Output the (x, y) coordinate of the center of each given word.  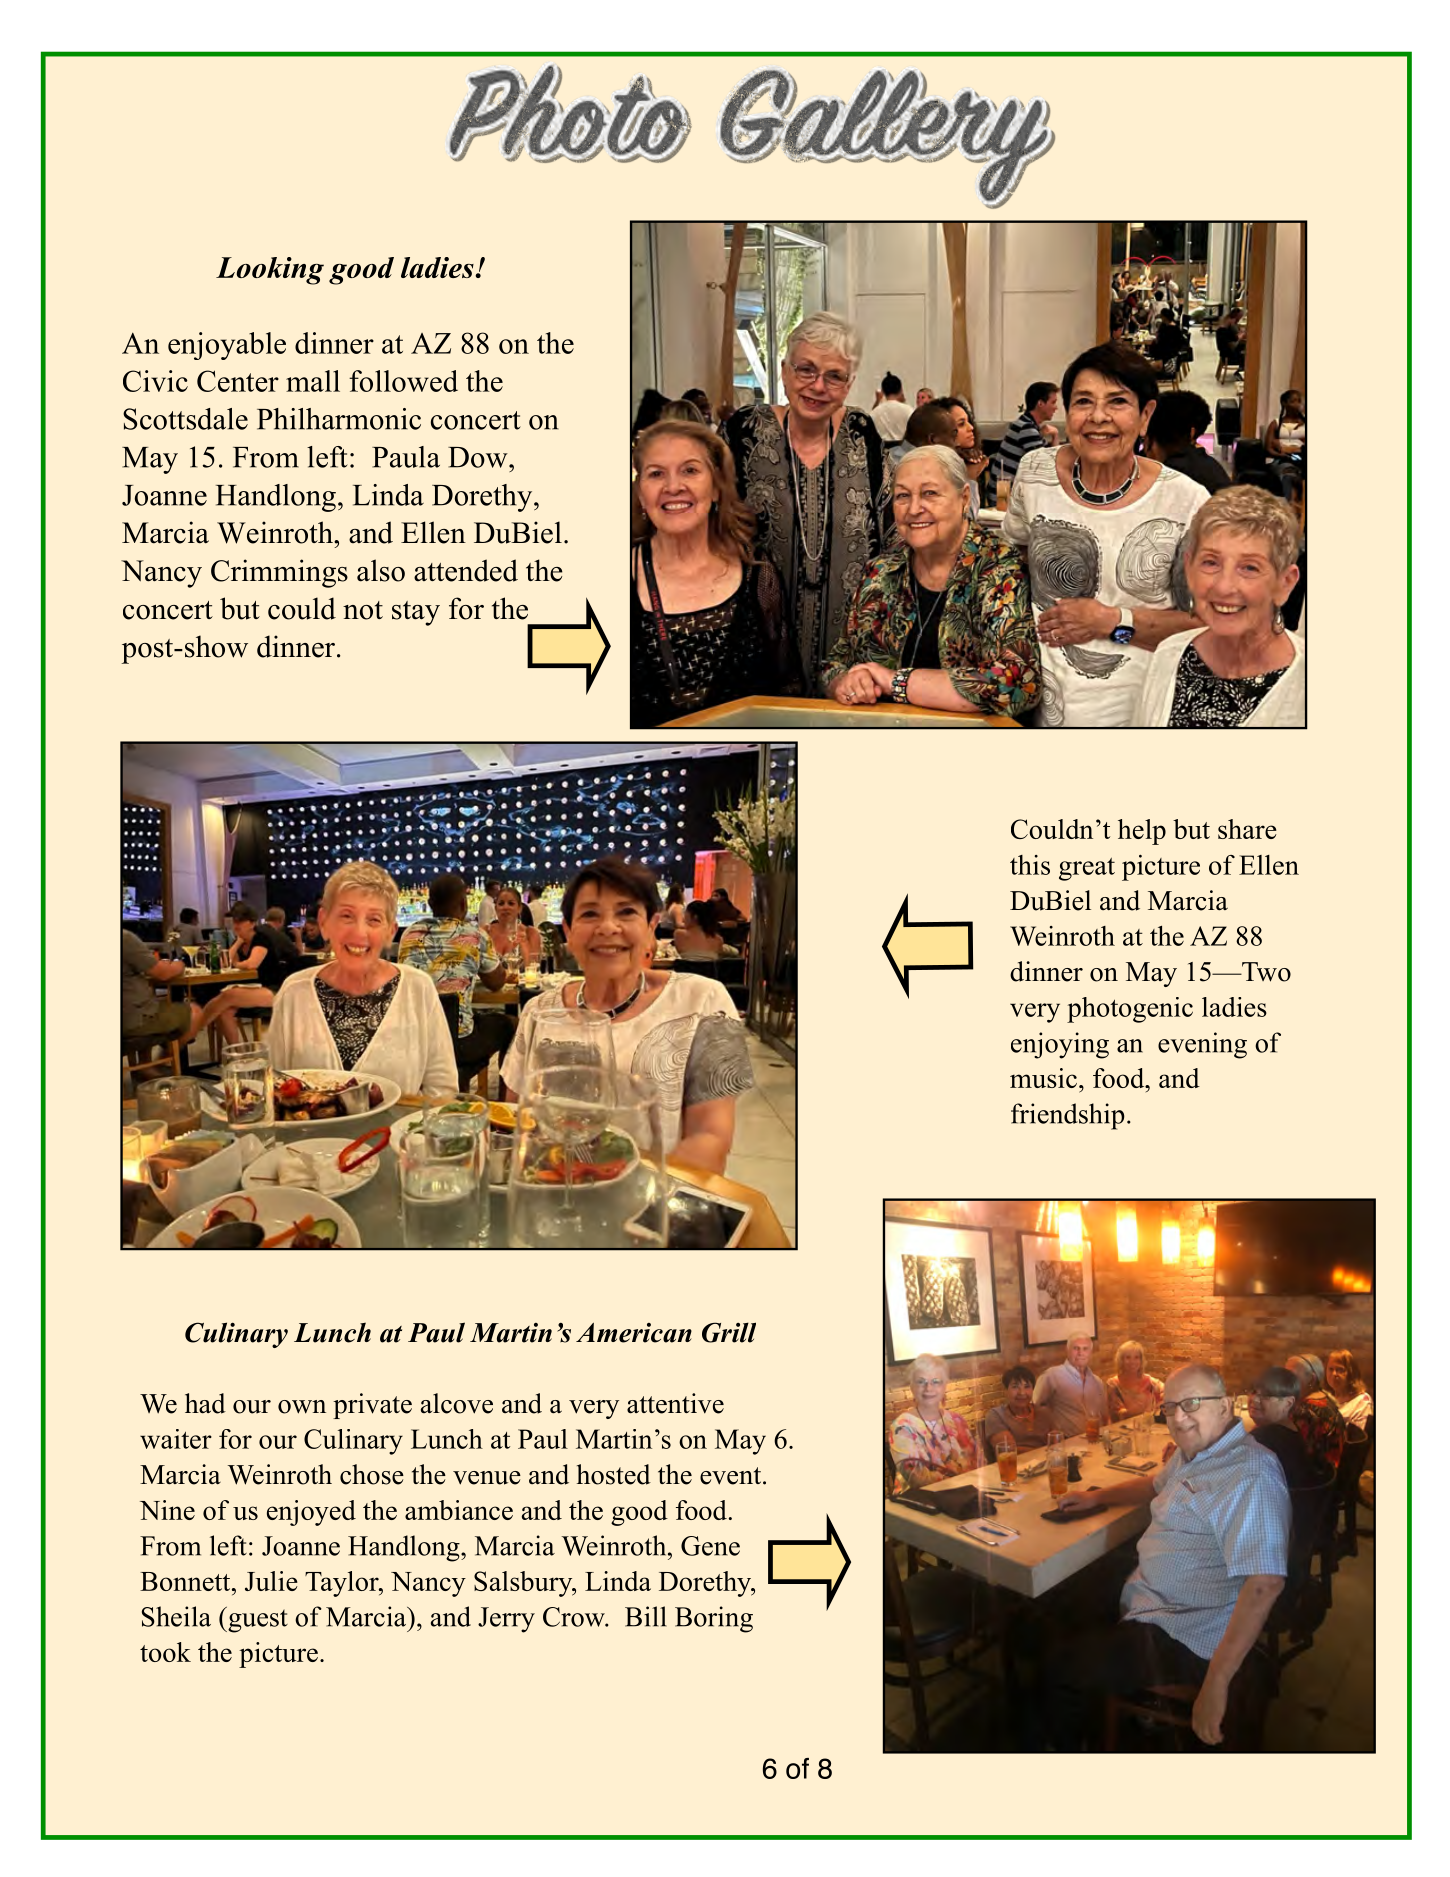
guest (257, 1620)
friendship (1068, 1116)
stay (416, 613)
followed (403, 381)
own (302, 1407)
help (1142, 832)
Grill (729, 1332)
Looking (270, 271)
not (363, 610)
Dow (479, 457)
